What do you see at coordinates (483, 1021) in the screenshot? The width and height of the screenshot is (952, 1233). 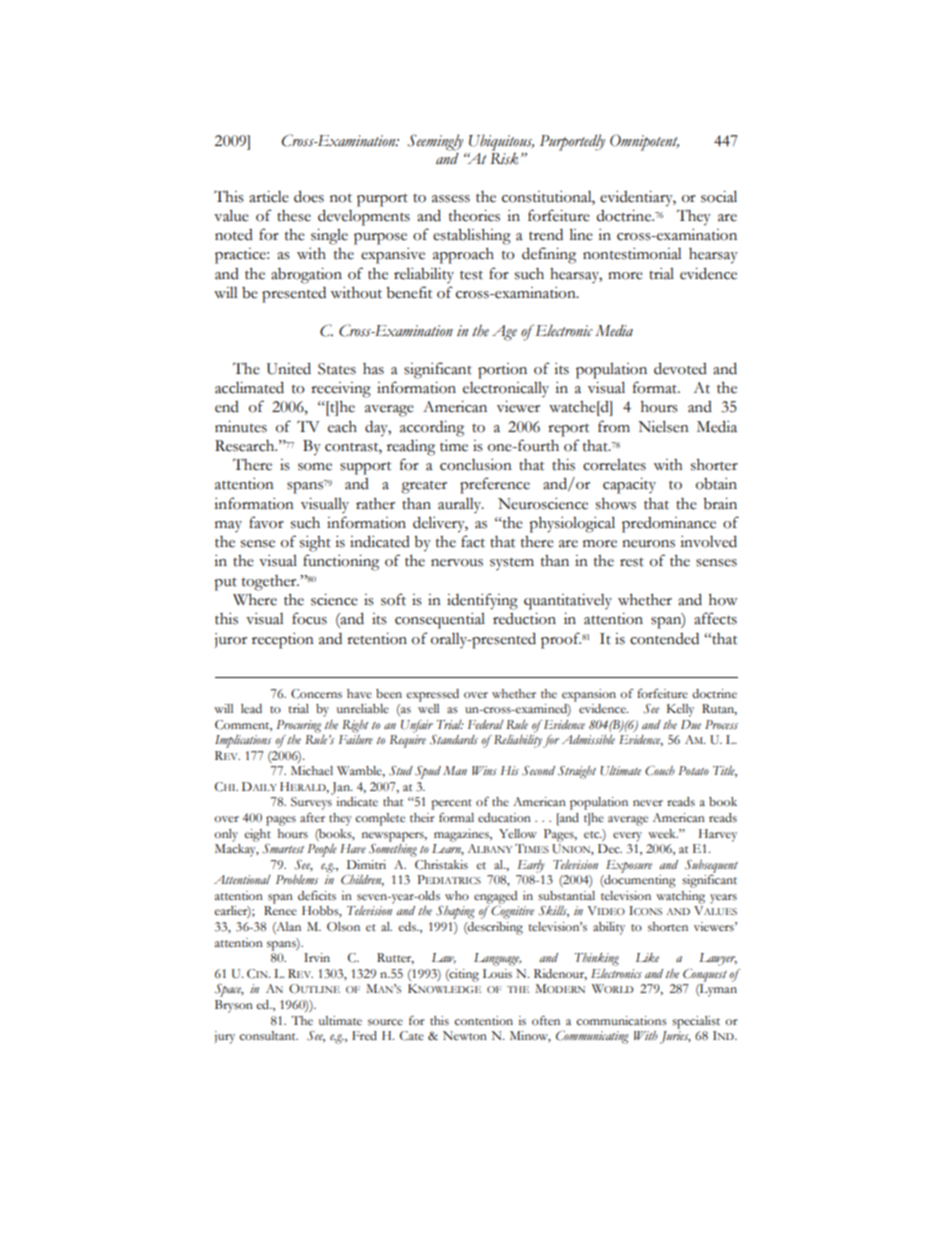 I see `contention` at bounding box center [483, 1021].
